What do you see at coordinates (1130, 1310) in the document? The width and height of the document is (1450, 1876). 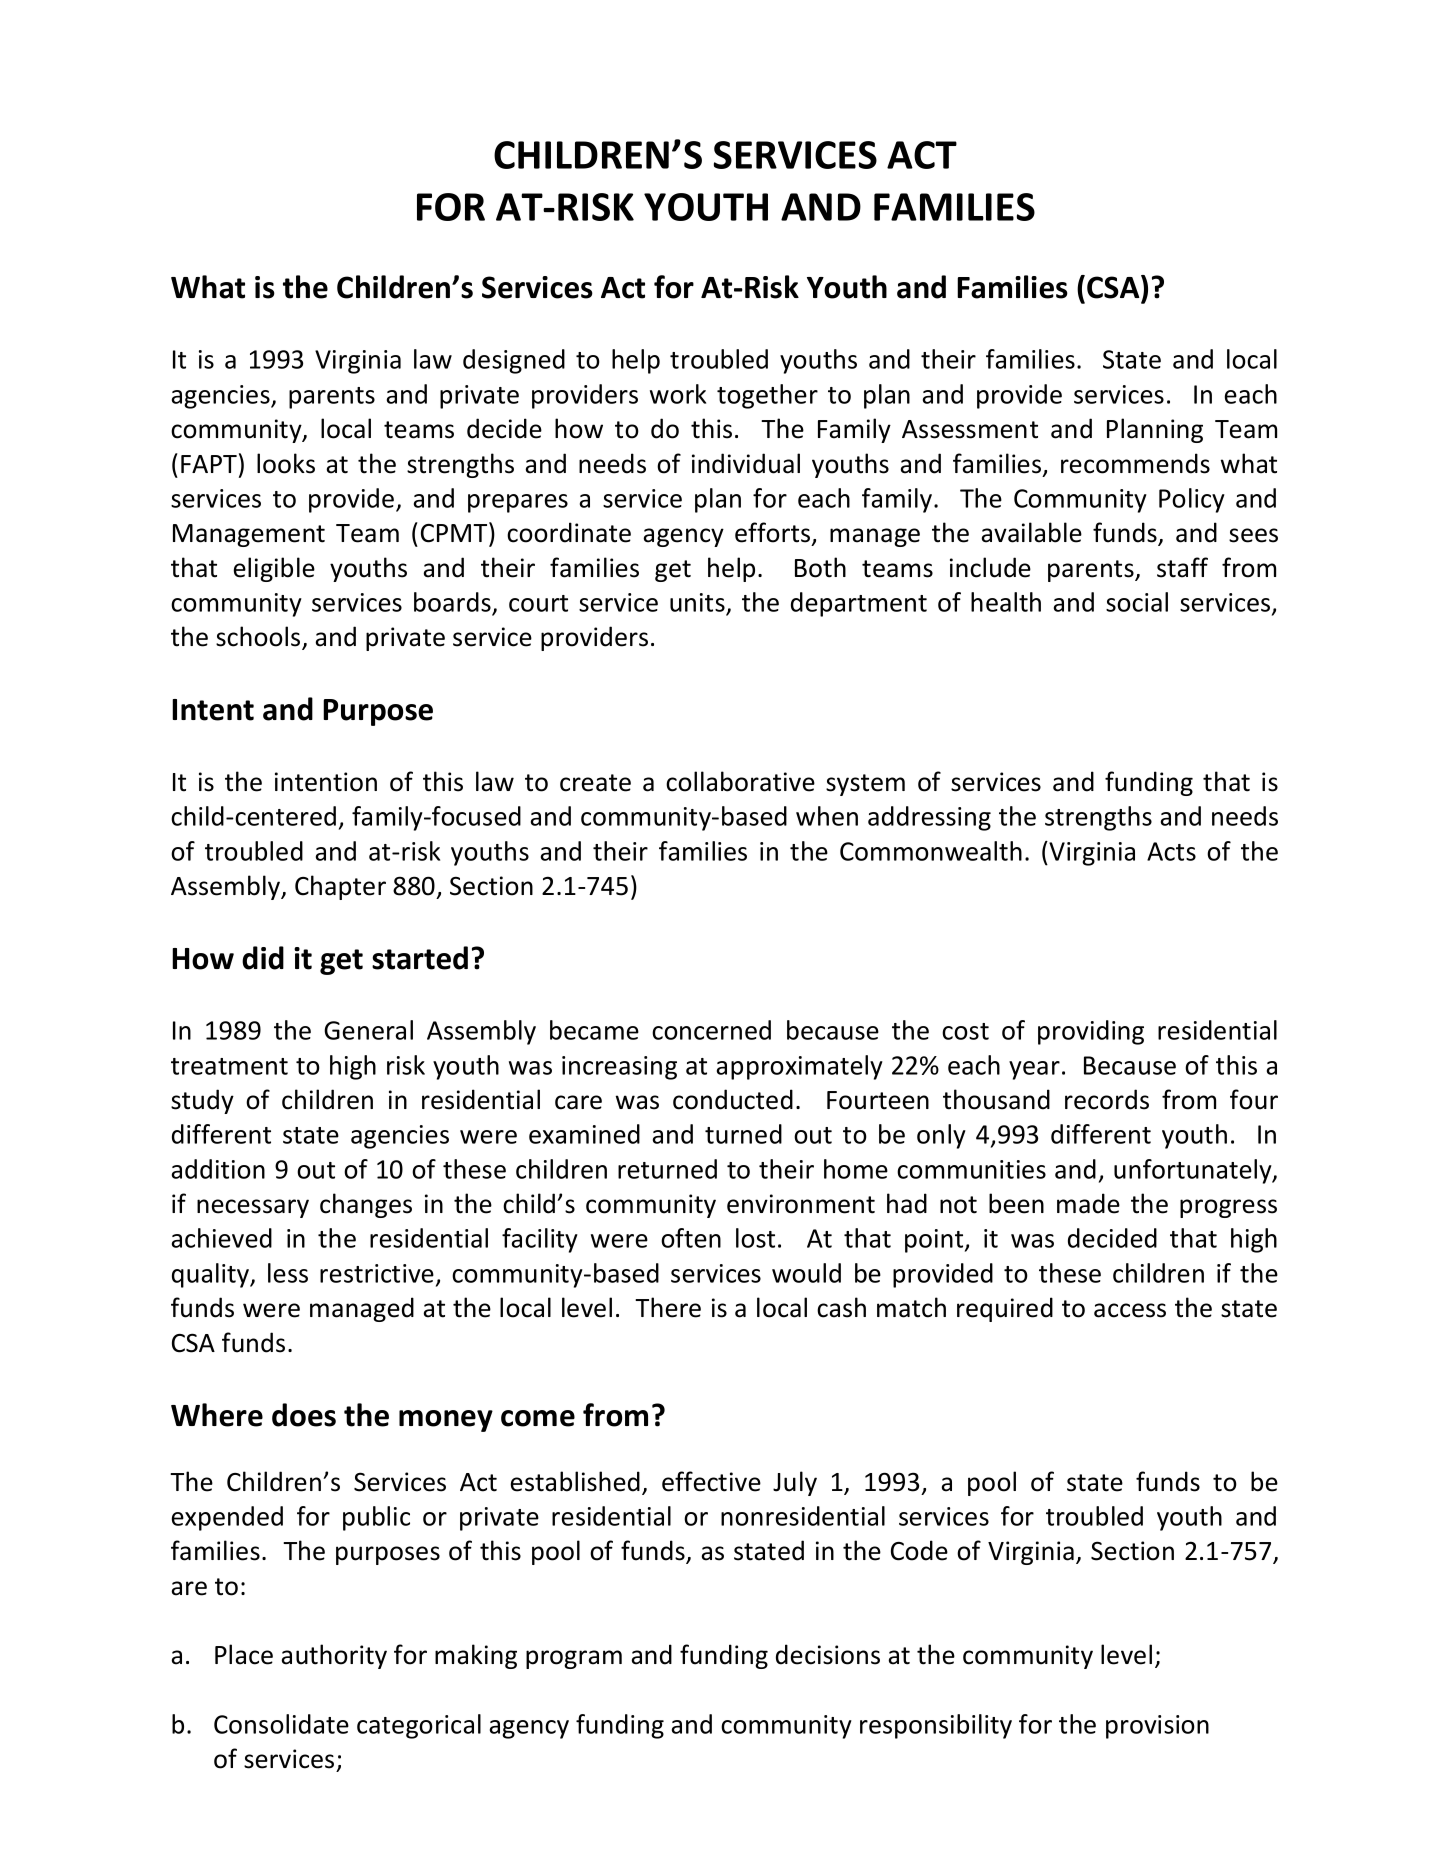 I see `access` at bounding box center [1130, 1310].
